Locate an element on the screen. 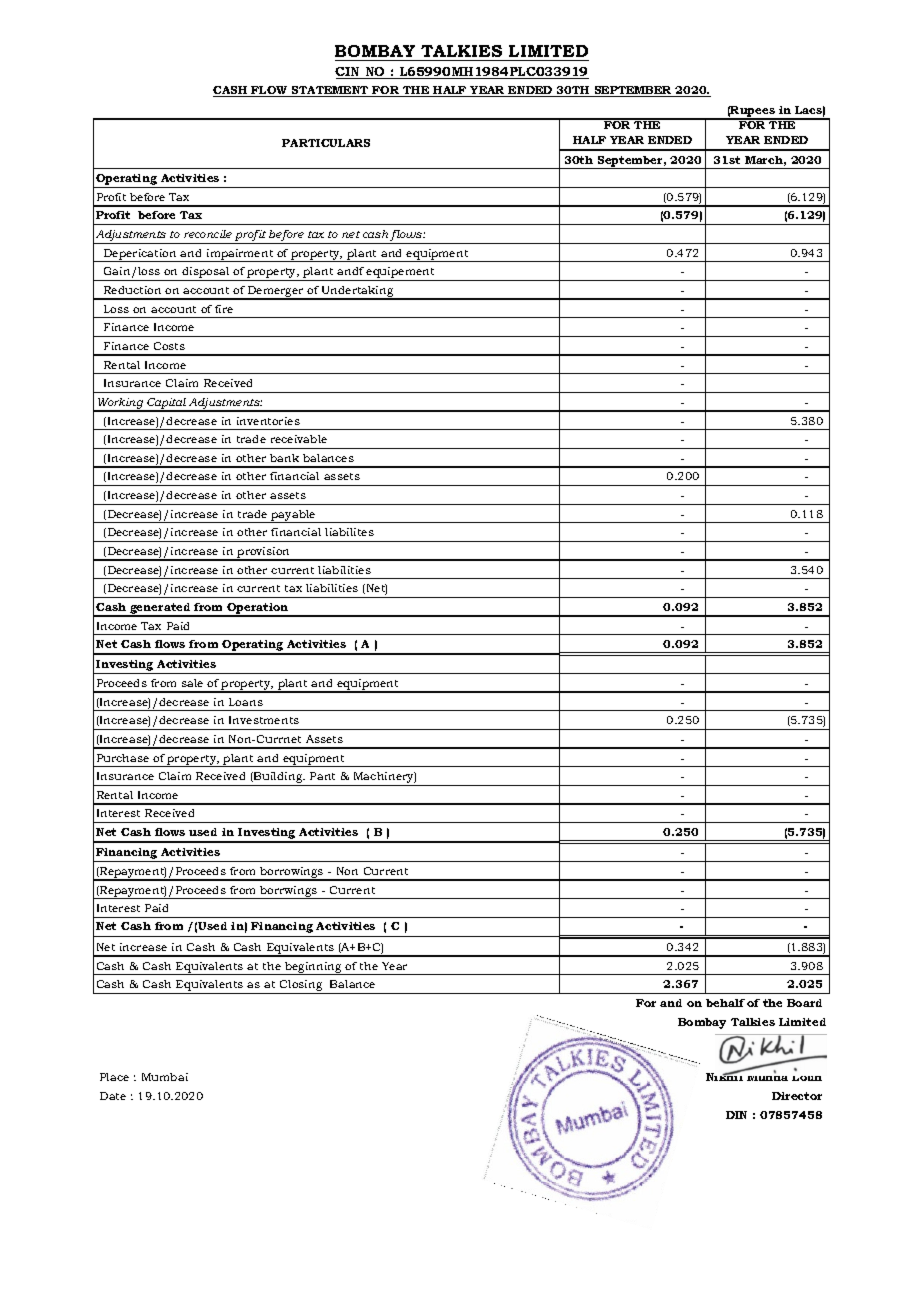  receivable is located at coordinates (299, 439).
